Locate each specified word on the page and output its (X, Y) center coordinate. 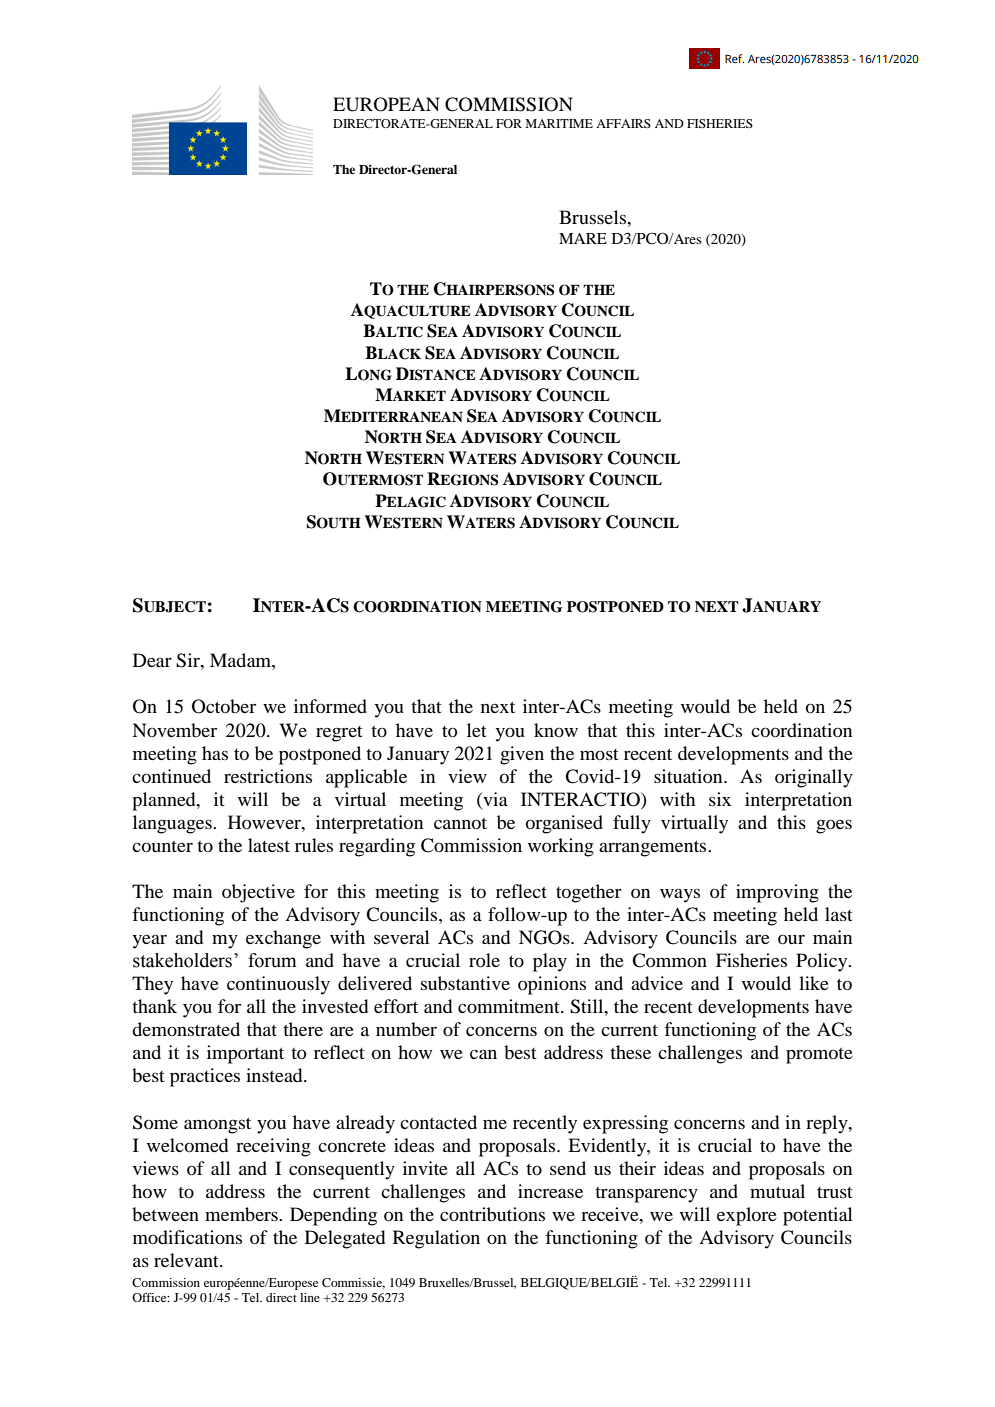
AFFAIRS (623, 123)
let (476, 730)
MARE (583, 238)
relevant (187, 1260)
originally (814, 778)
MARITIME (559, 123)
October (224, 706)
